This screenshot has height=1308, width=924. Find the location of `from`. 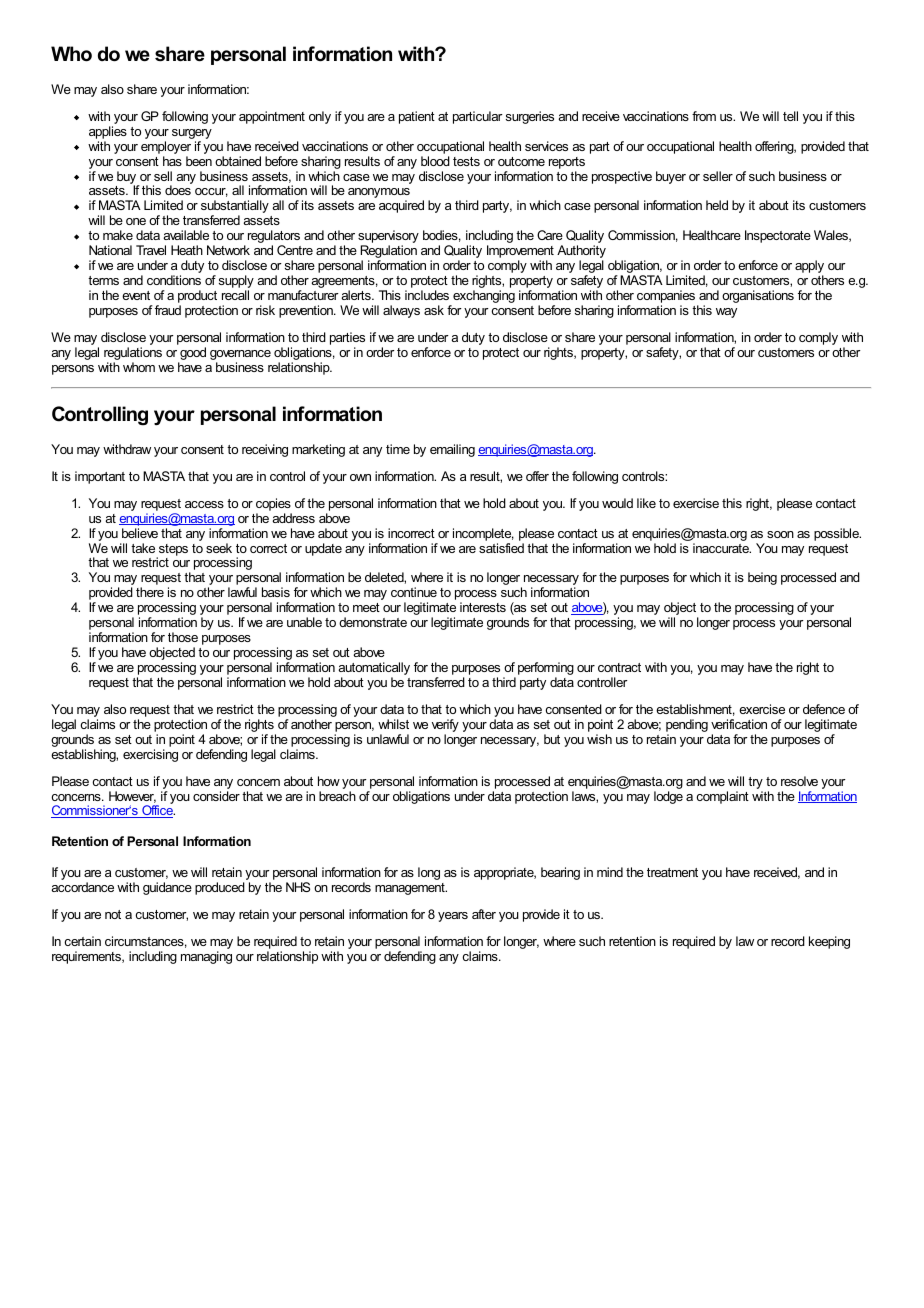

from is located at coordinates (704, 116).
